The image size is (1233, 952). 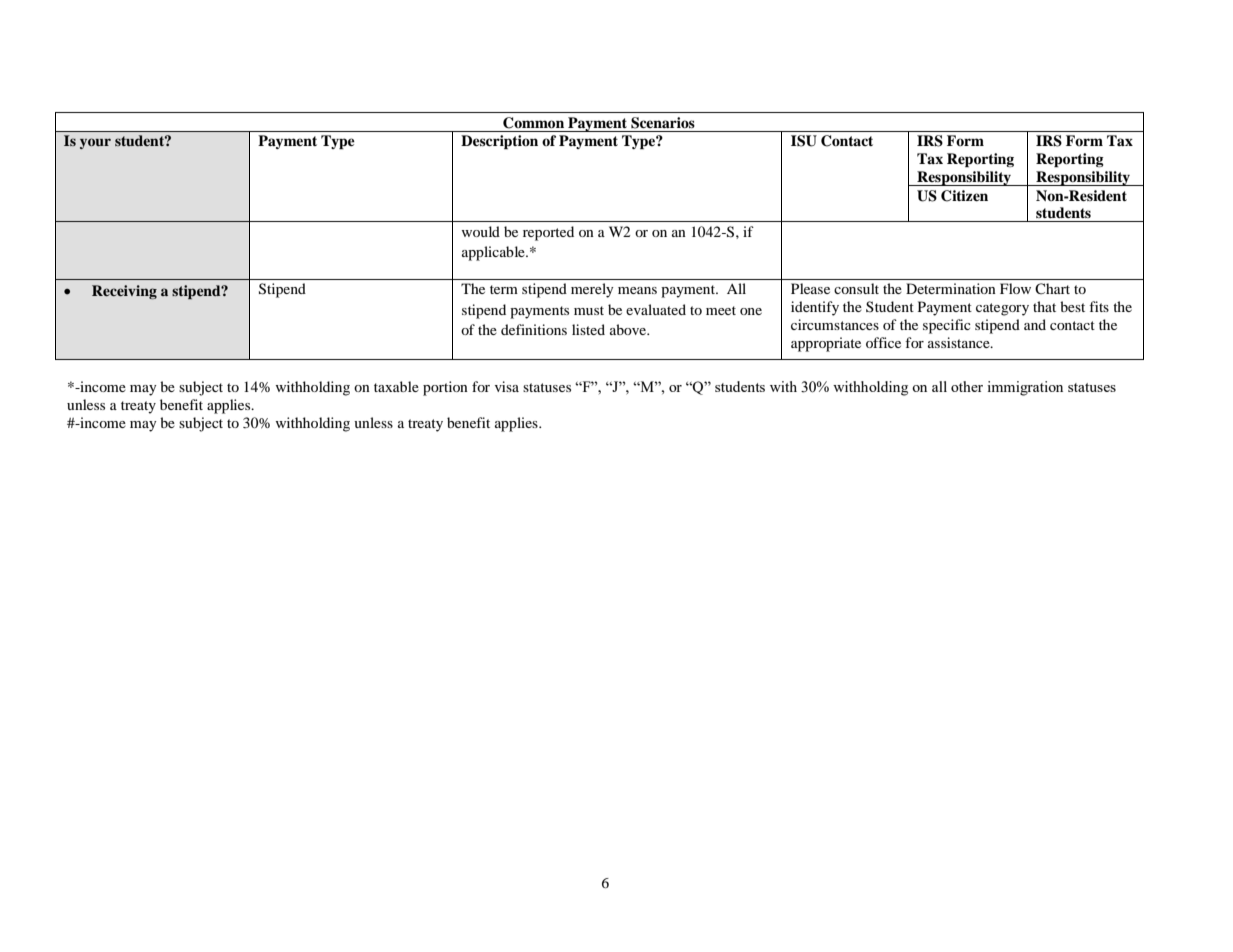 I want to click on Citizen, so click(x=964, y=196).
